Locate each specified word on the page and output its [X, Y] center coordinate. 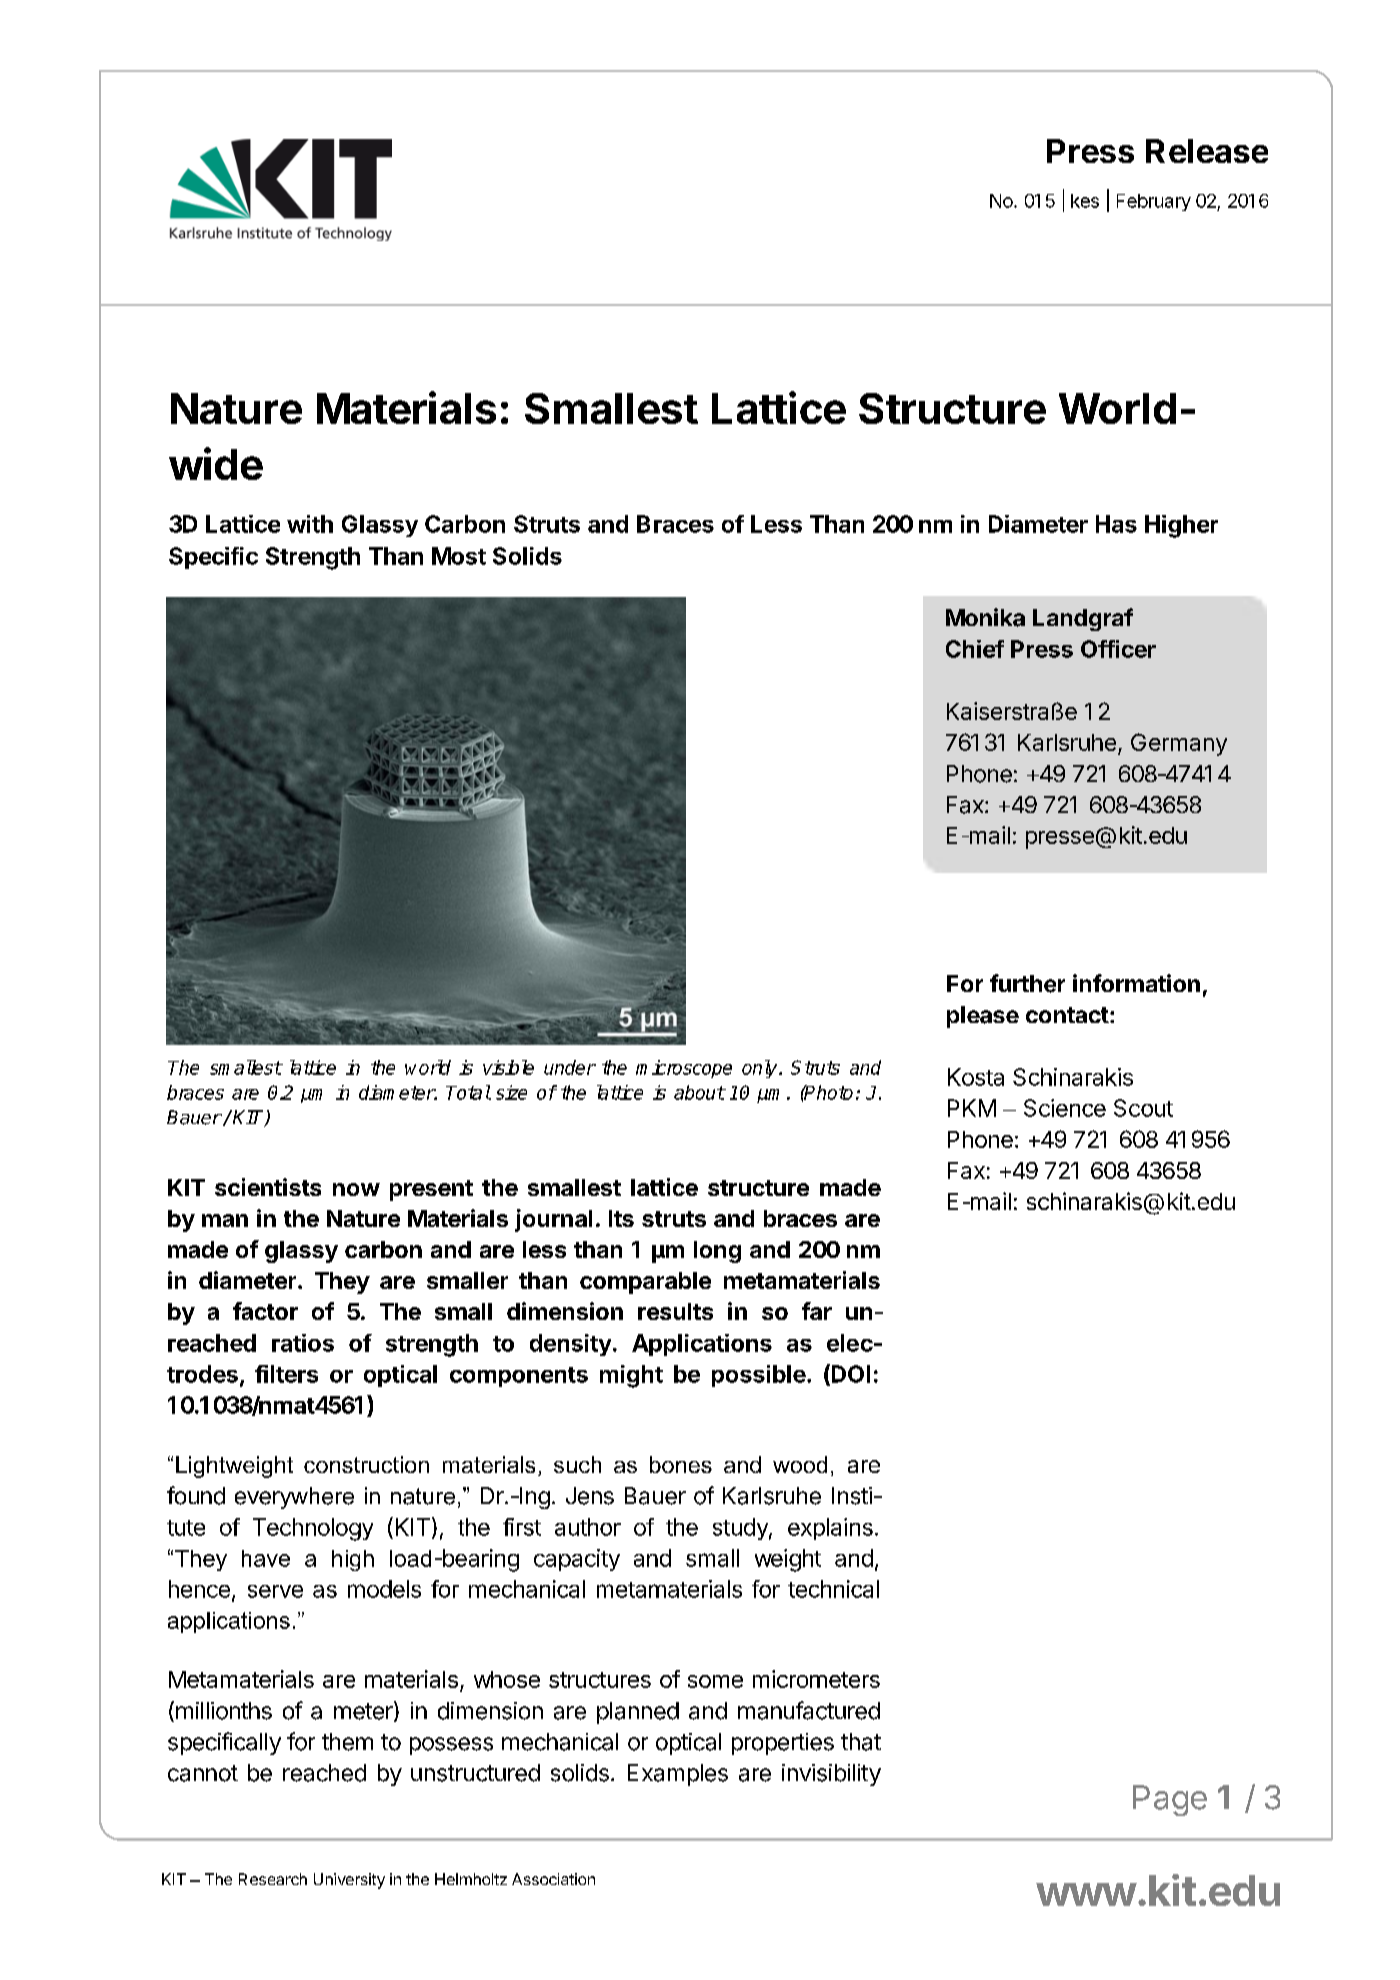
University [349, 1881]
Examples [678, 1775]
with [310, 524]
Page [1170, 1800]
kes [1085, 201]
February [1154, 202]
